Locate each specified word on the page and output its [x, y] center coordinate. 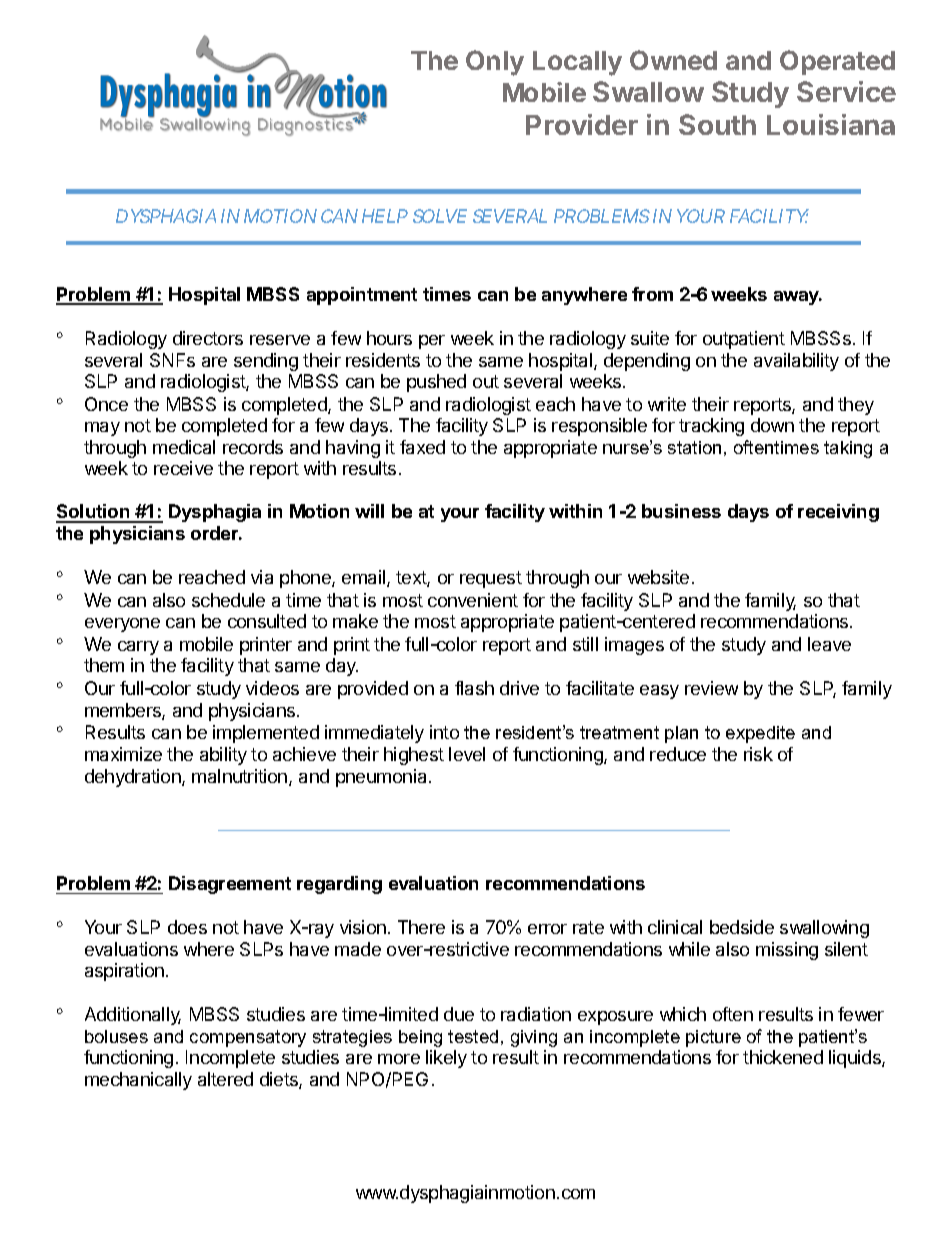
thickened [783, 1057]
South [717, 124]
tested [473, 1036]
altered [225, 1079]
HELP [385, 216]
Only [495, 63]
